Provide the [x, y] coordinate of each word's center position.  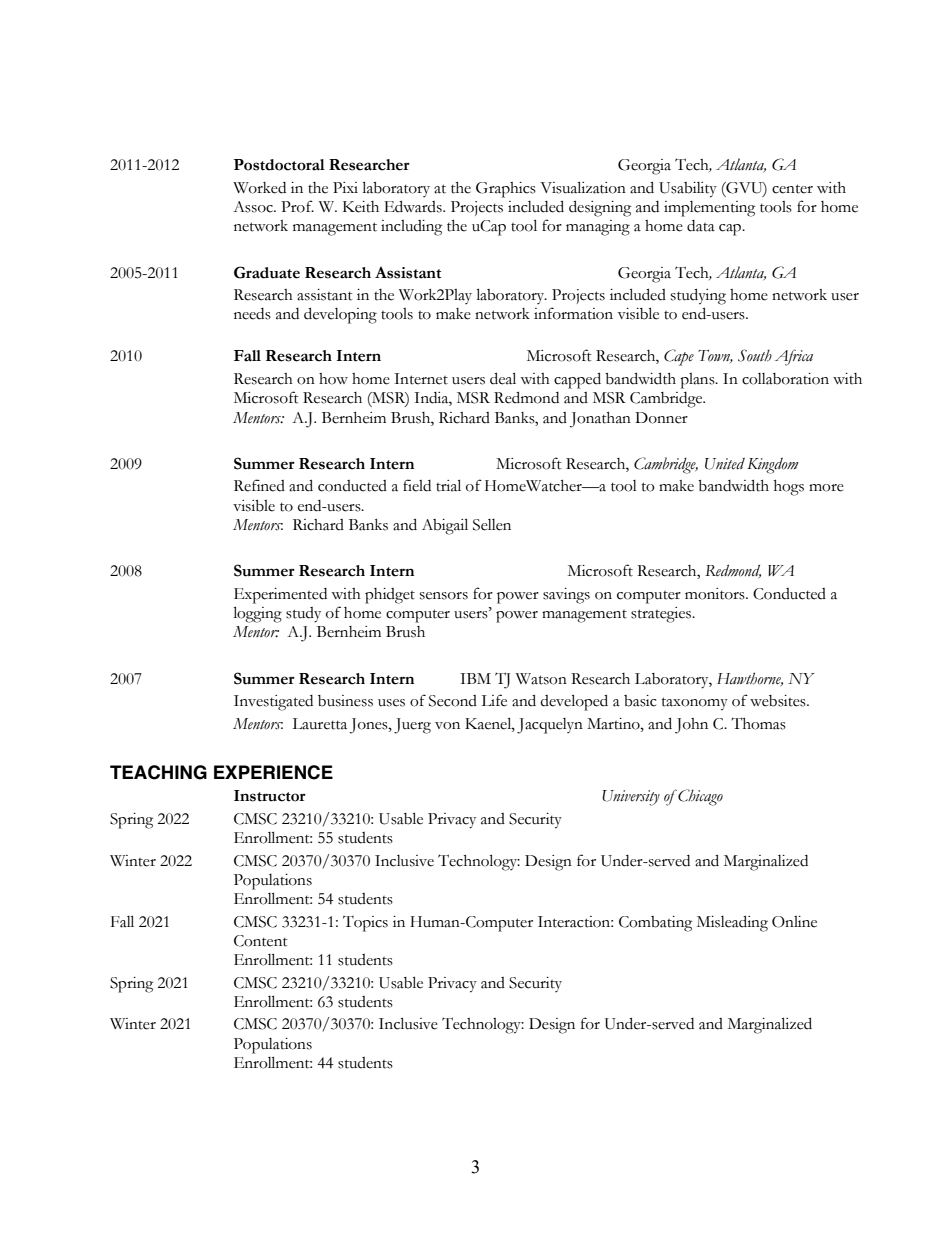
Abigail [445, 526]
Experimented [280, 596]
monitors [716, 594]
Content [261, 941]
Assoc [254, 207]
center [792, 189]
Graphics [506, 190]
